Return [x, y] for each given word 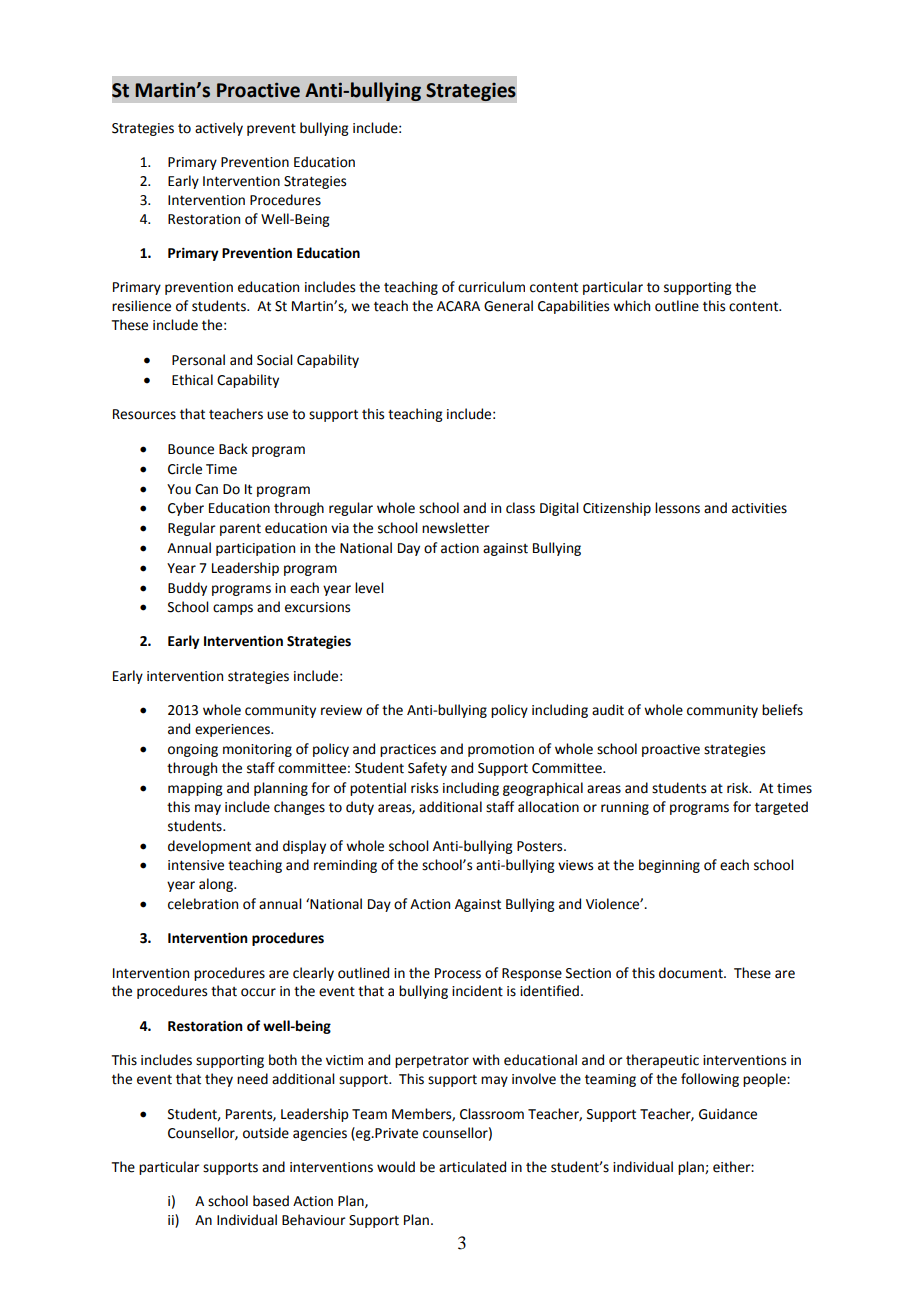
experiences [233, 730]
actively [219, 129]
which [631, 306]
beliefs [782, 710]
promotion [501, 750]
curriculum [491, 287]
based [271, 1201]
